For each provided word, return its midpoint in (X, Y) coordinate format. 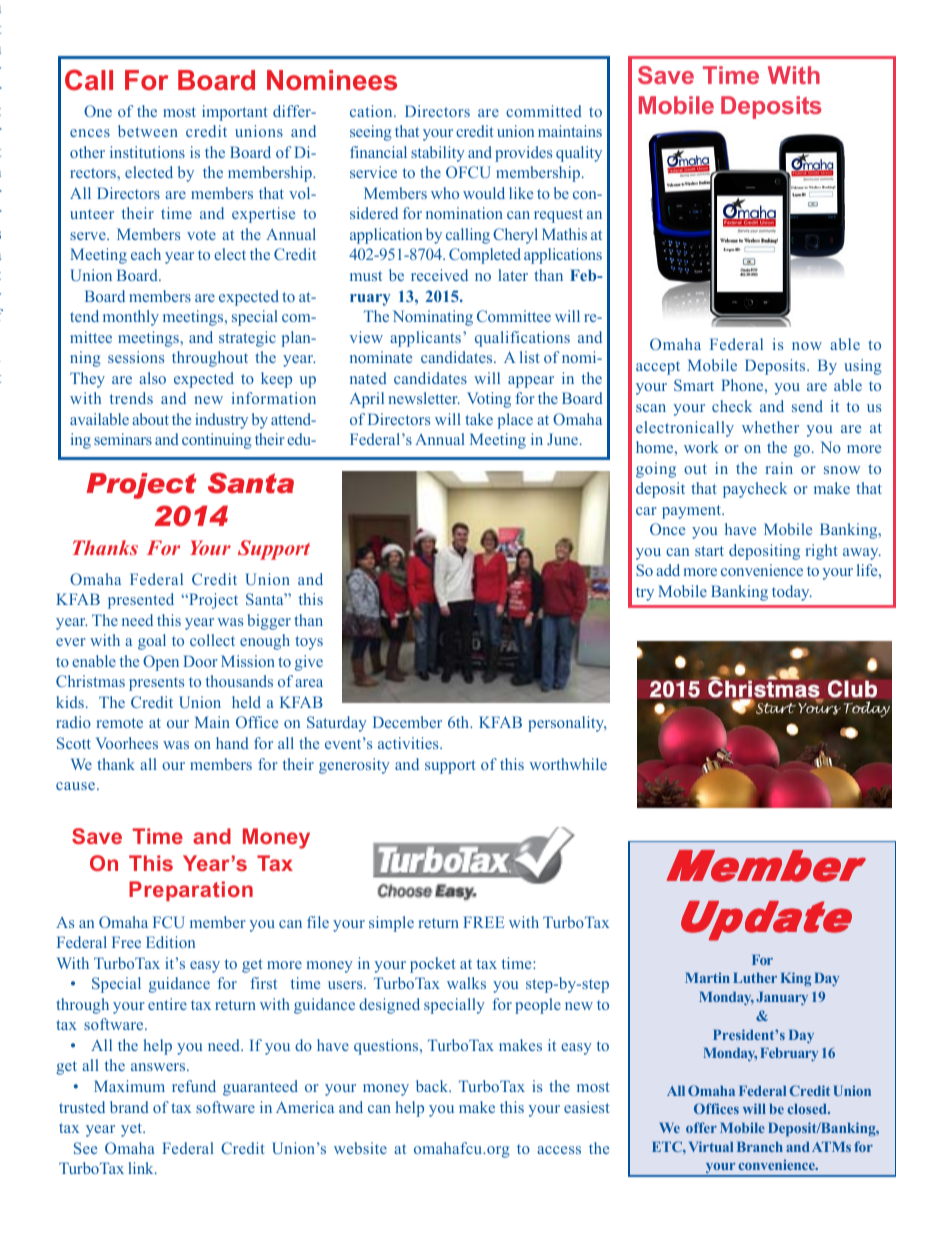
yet (133, 1130)
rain (779, 468)
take (479, 419)
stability (438, 154)
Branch (760, 1147)
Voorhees (127, 743)
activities (409, 743)
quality (579, 154)
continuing (217, 441)
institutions (147, 152)
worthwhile (568, 764)
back (433, 1086)
